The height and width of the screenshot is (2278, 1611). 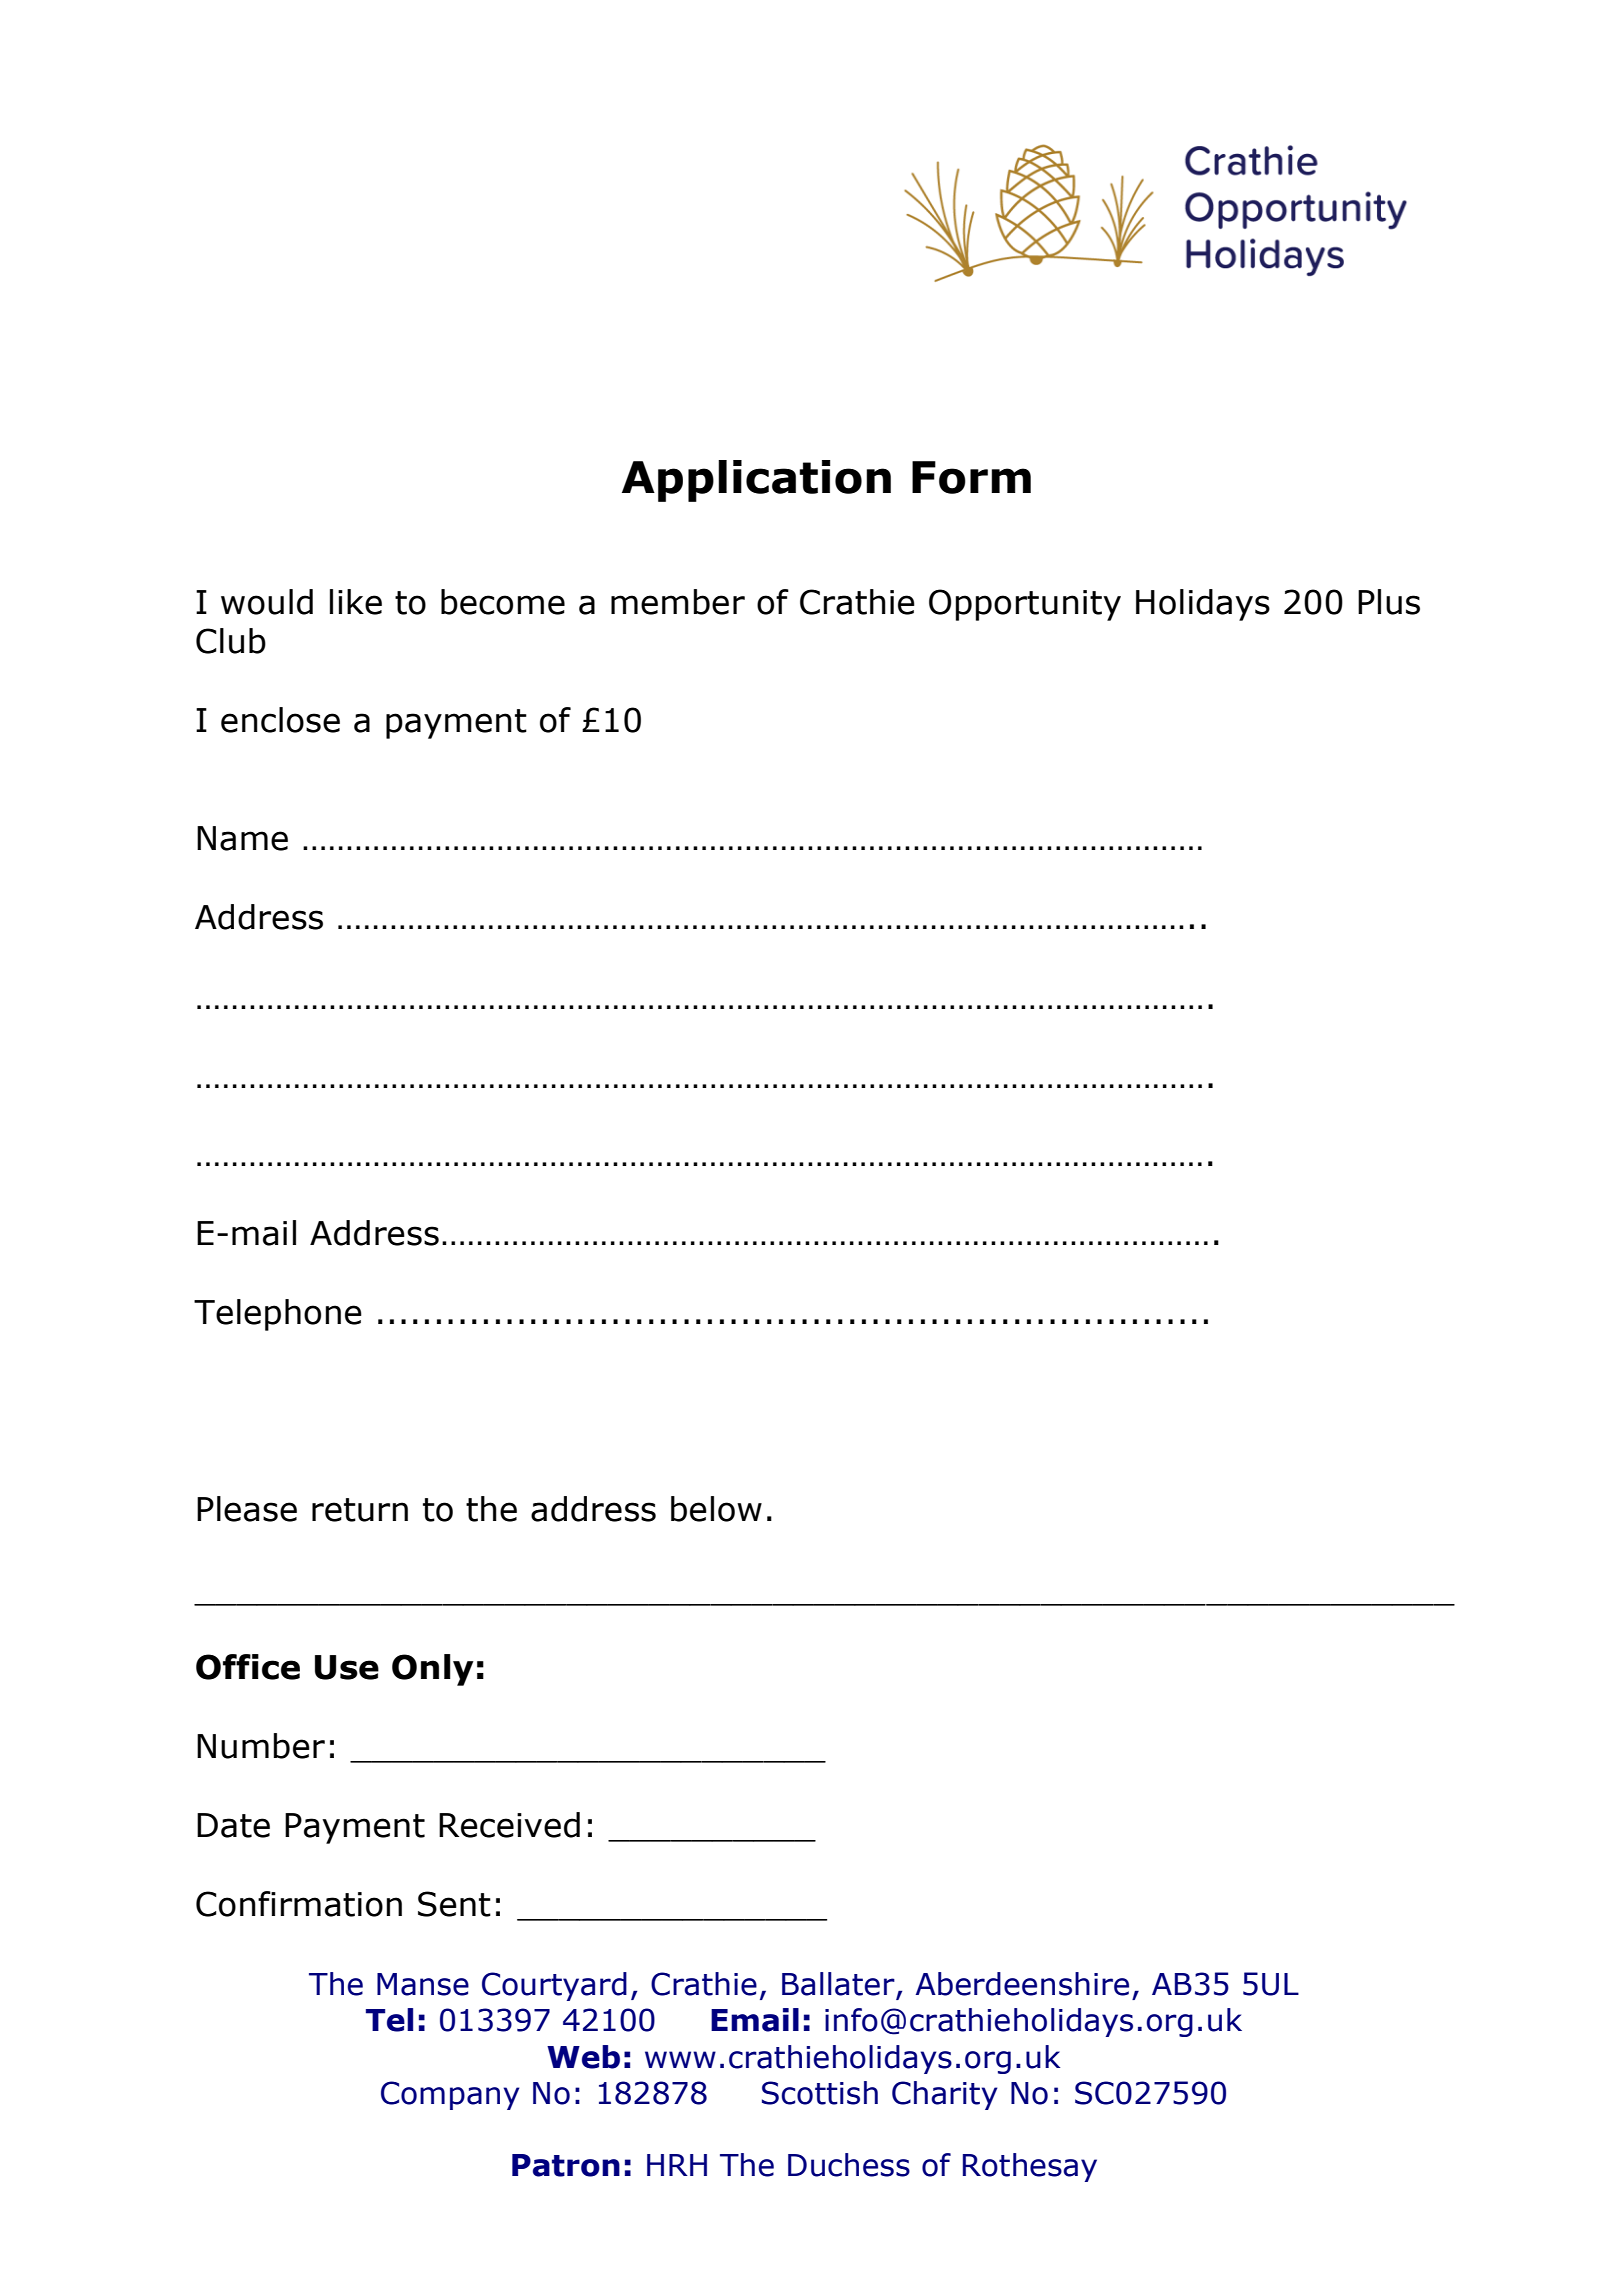 What do you see at coordinates (450, 2095) in the screenshot?
I see `Company` at bounding box center [450, 2095].
